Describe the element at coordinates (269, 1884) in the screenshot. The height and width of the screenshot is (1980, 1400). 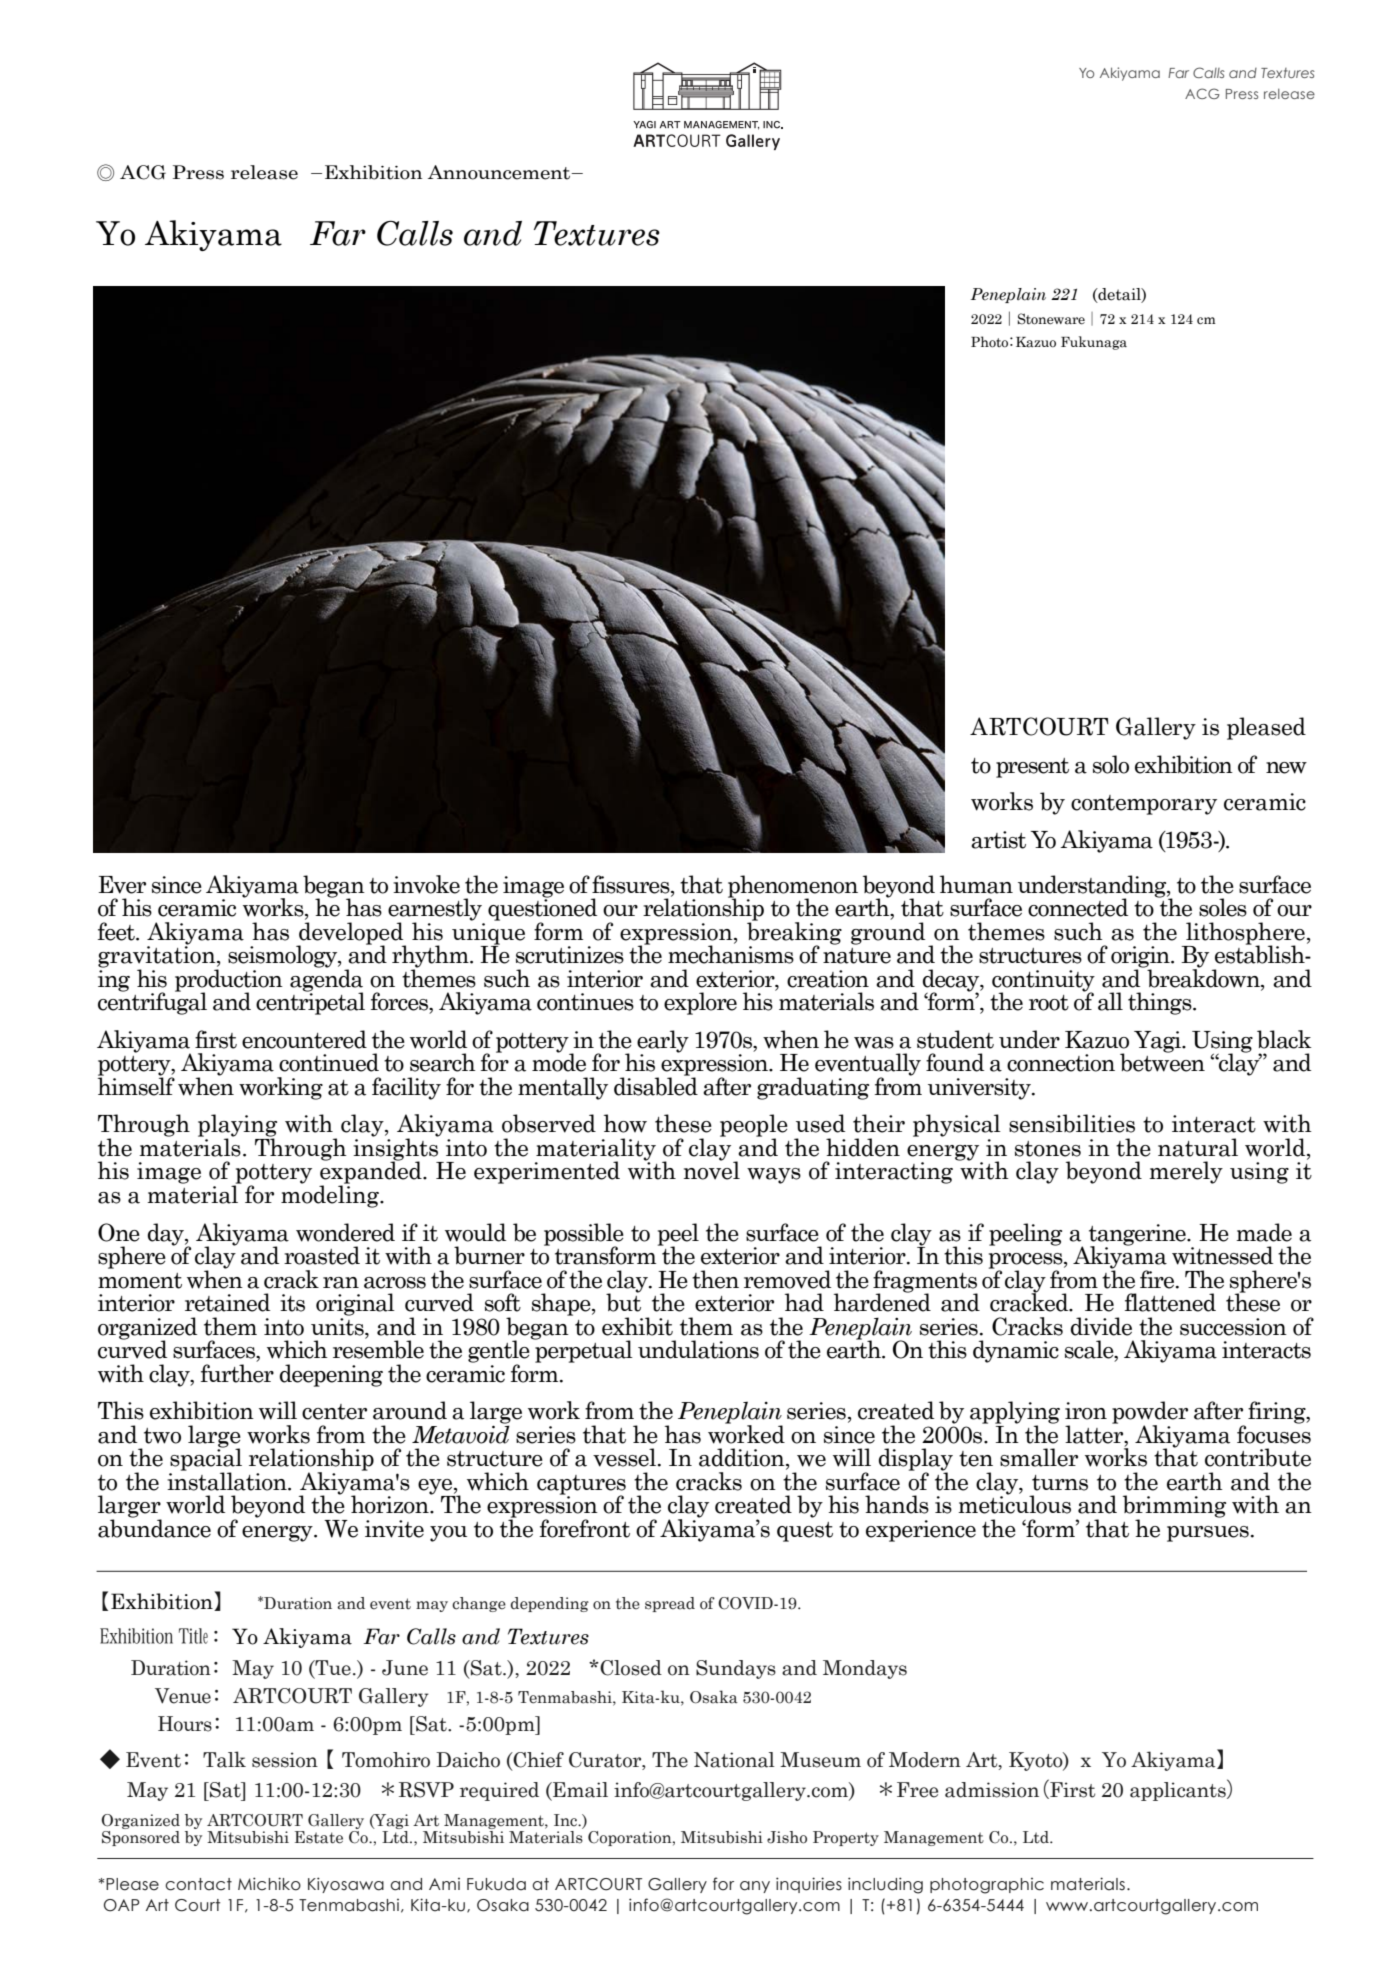
I see `Michiko` at that location.
